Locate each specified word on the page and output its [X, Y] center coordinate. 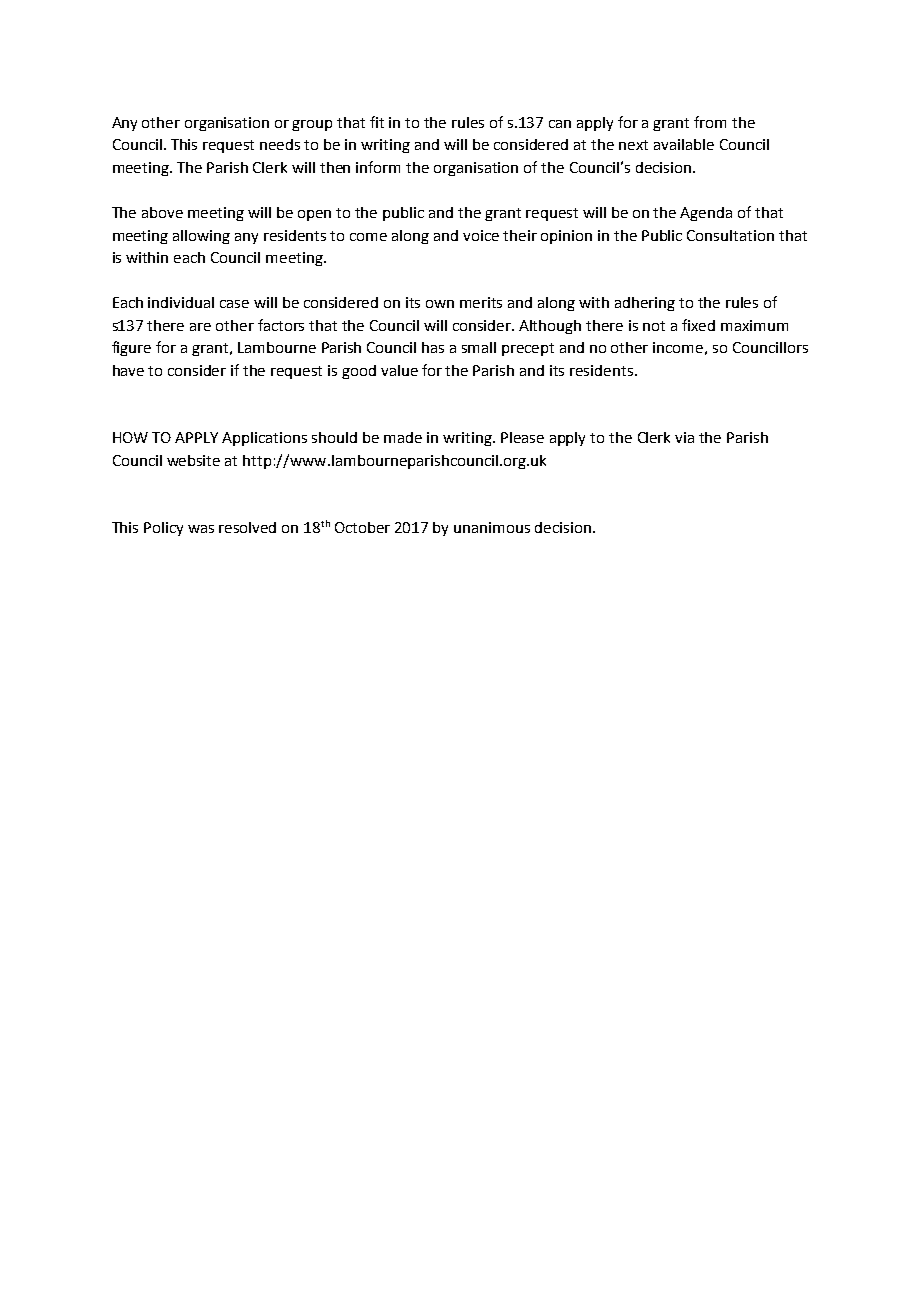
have [128, 370]
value [399, 370]
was [201, 529]
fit [377, 122]
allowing [201, 237]
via [684, 437]
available [684, 144]
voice [481, 235]
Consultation [730, 235]
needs [280, 144]
